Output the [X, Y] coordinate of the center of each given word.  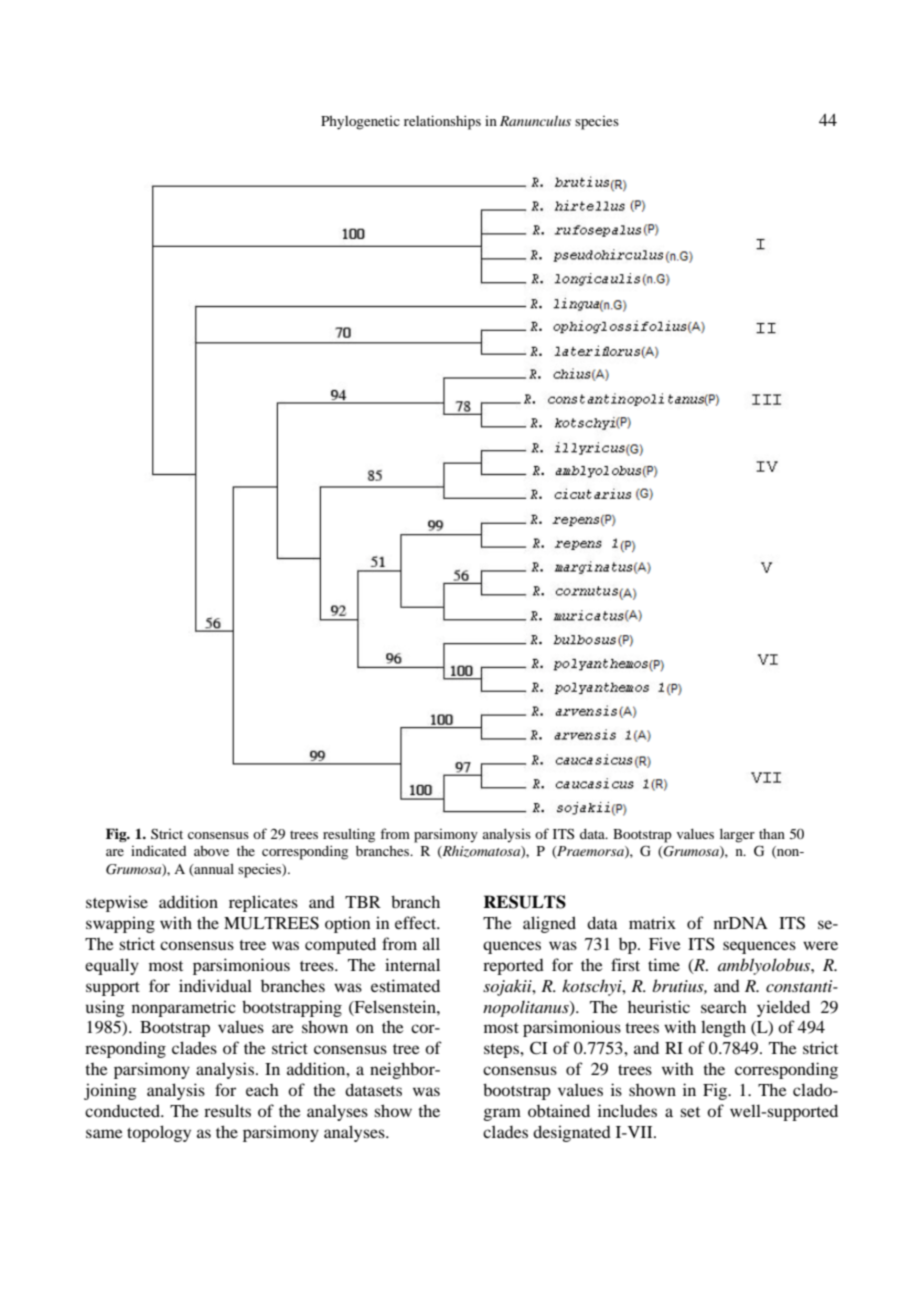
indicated [158, 850]
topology [159, 1133]
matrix [652, 923]
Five [665, 944]
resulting [349, 835]
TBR [363, 902]
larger [737, 836]
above [211, 851]
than [772, 834]
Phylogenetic [360, 123]
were [820, 945]
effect [417, 922]
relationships [442, 122]
